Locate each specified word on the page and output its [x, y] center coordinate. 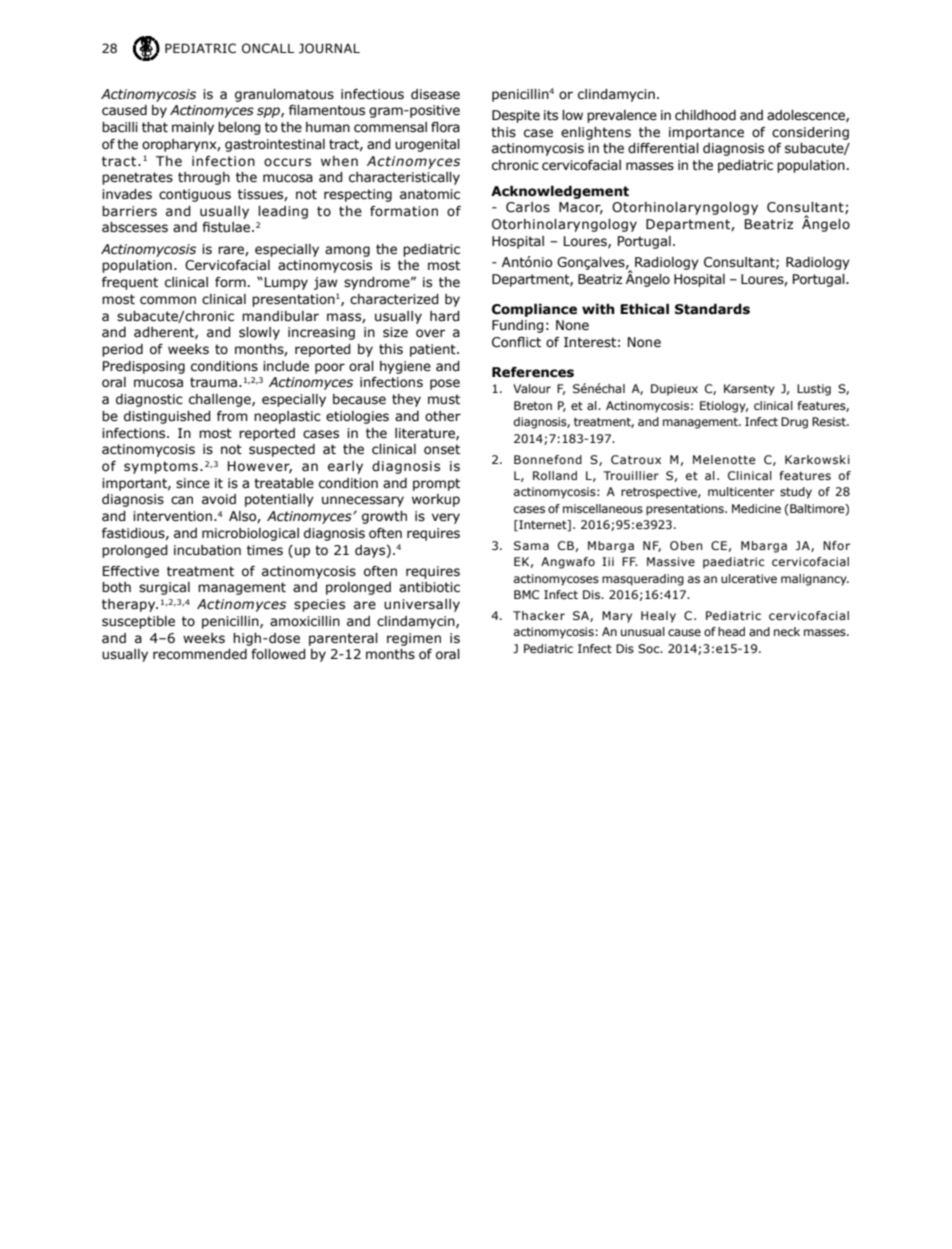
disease [435, 94]
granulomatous [284, 95]
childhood [705, 115]
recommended [200, 654]
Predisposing [144, 367]
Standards [712, 309]
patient [434, 350]
